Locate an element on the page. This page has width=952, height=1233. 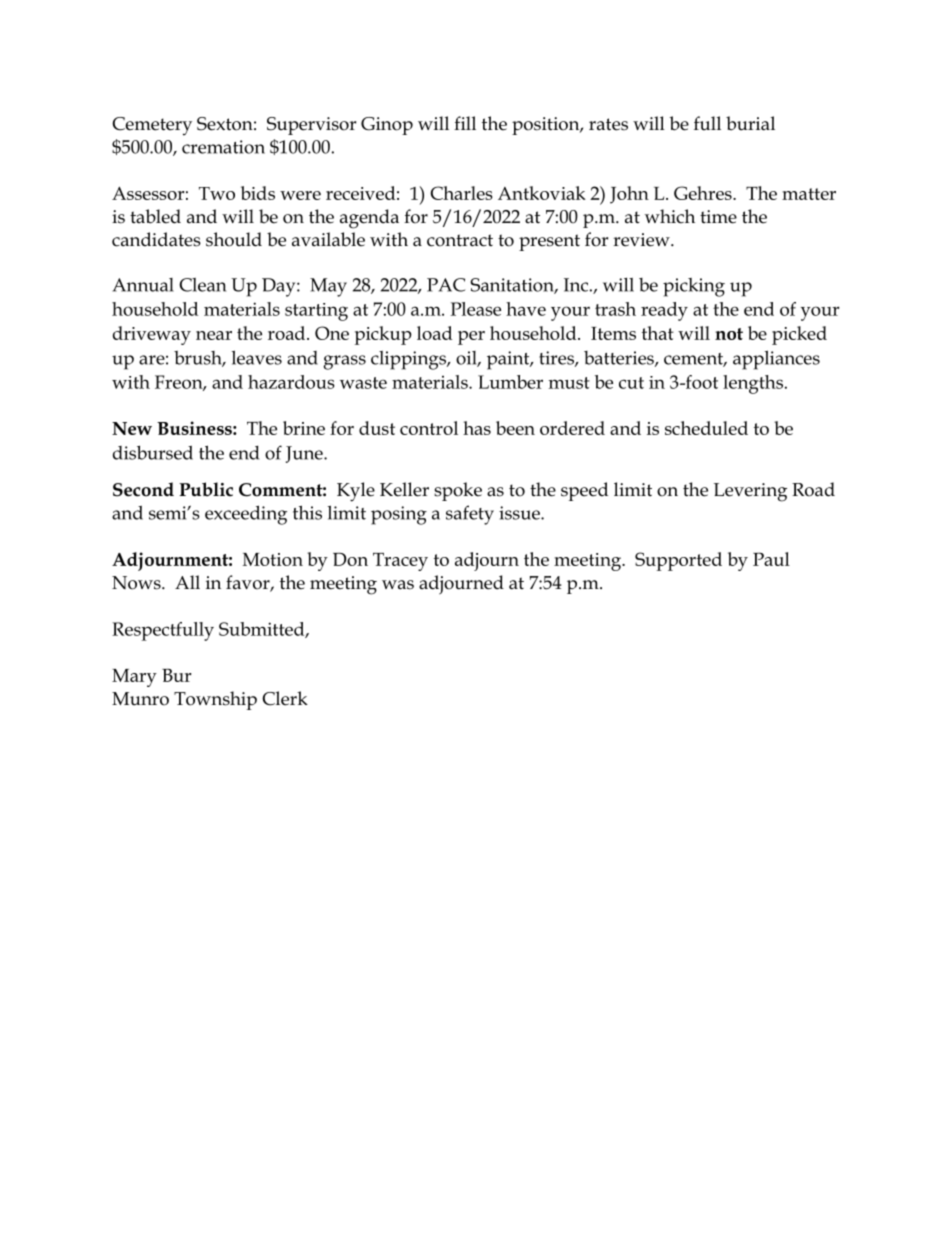
Township is located at coordinates (215, 700).
